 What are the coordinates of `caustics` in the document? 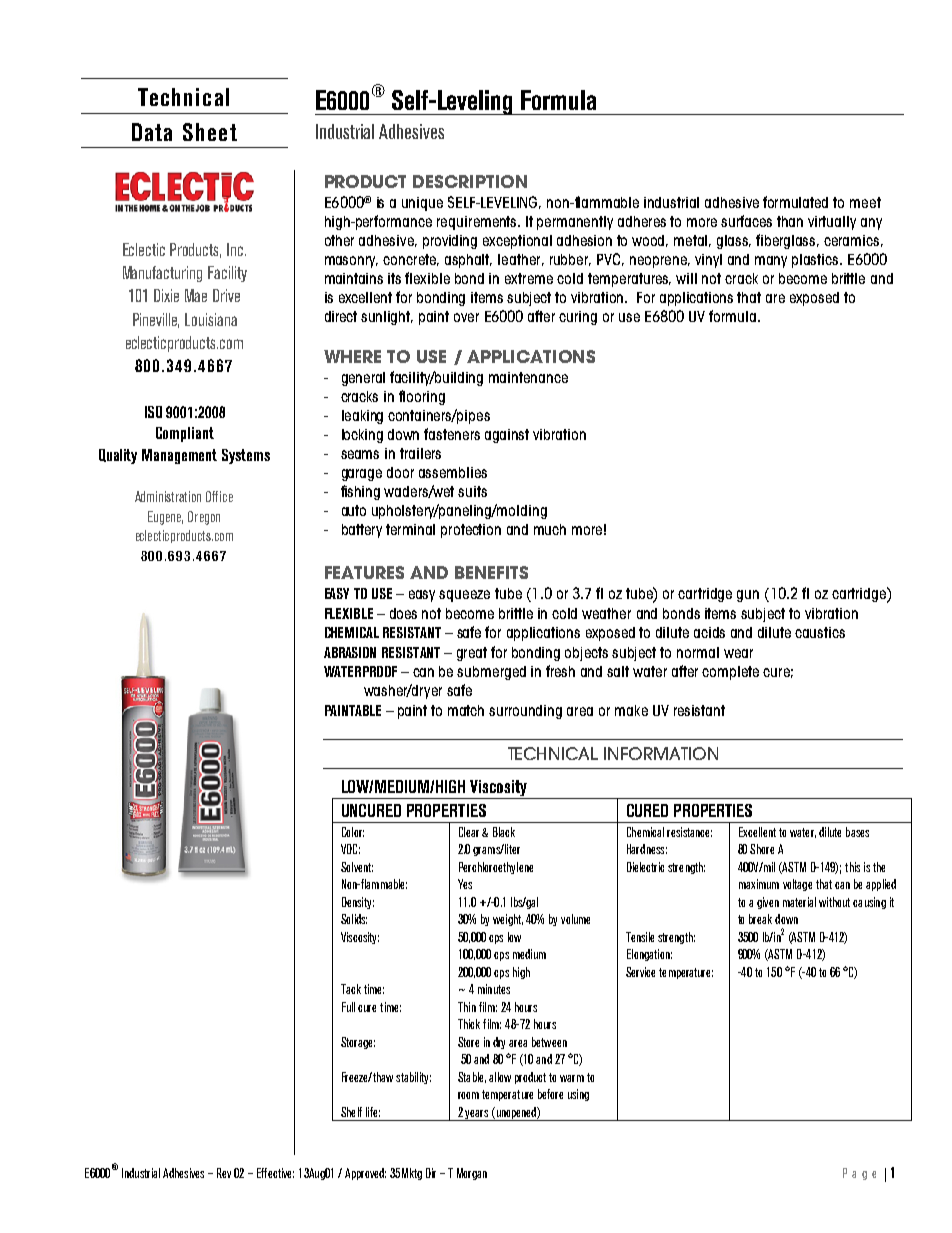 It's located at (820, 632).
